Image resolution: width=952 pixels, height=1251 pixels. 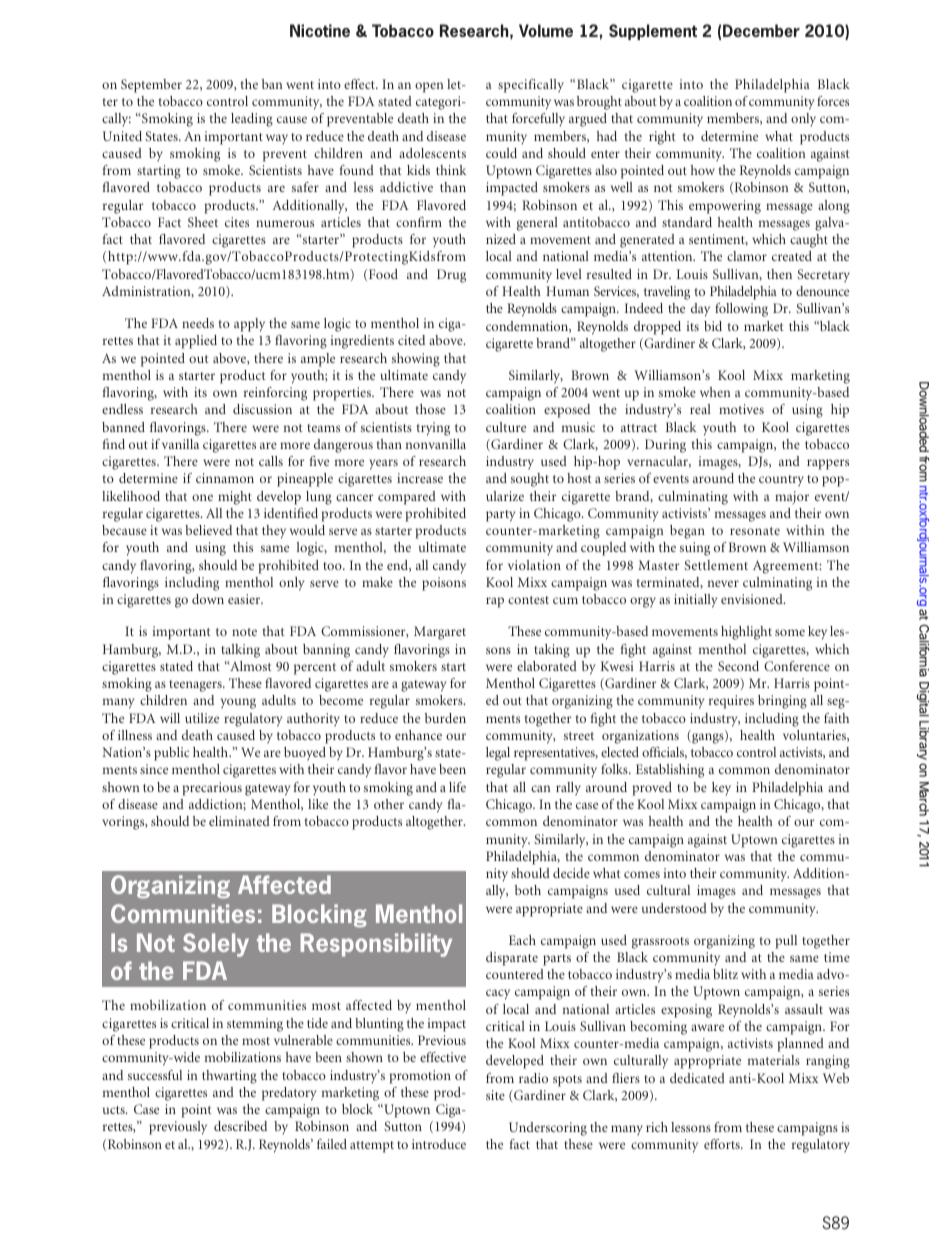 I want to click on December, so click(x=761, y=30).
